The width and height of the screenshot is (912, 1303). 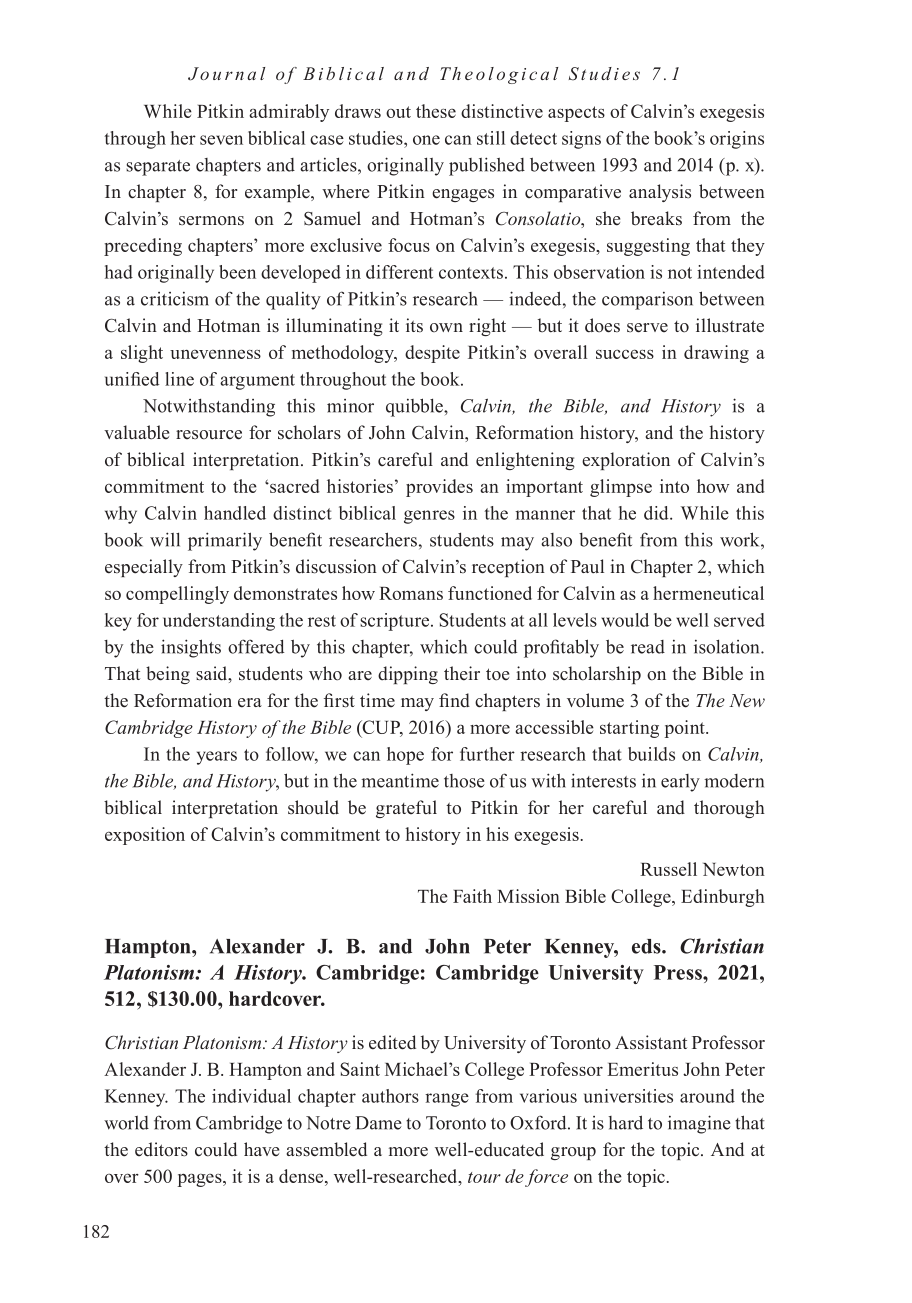 What do you see at coordinates (626, 461) in the screenshot?
I see `exploration` at bounding box center [626, 461].
